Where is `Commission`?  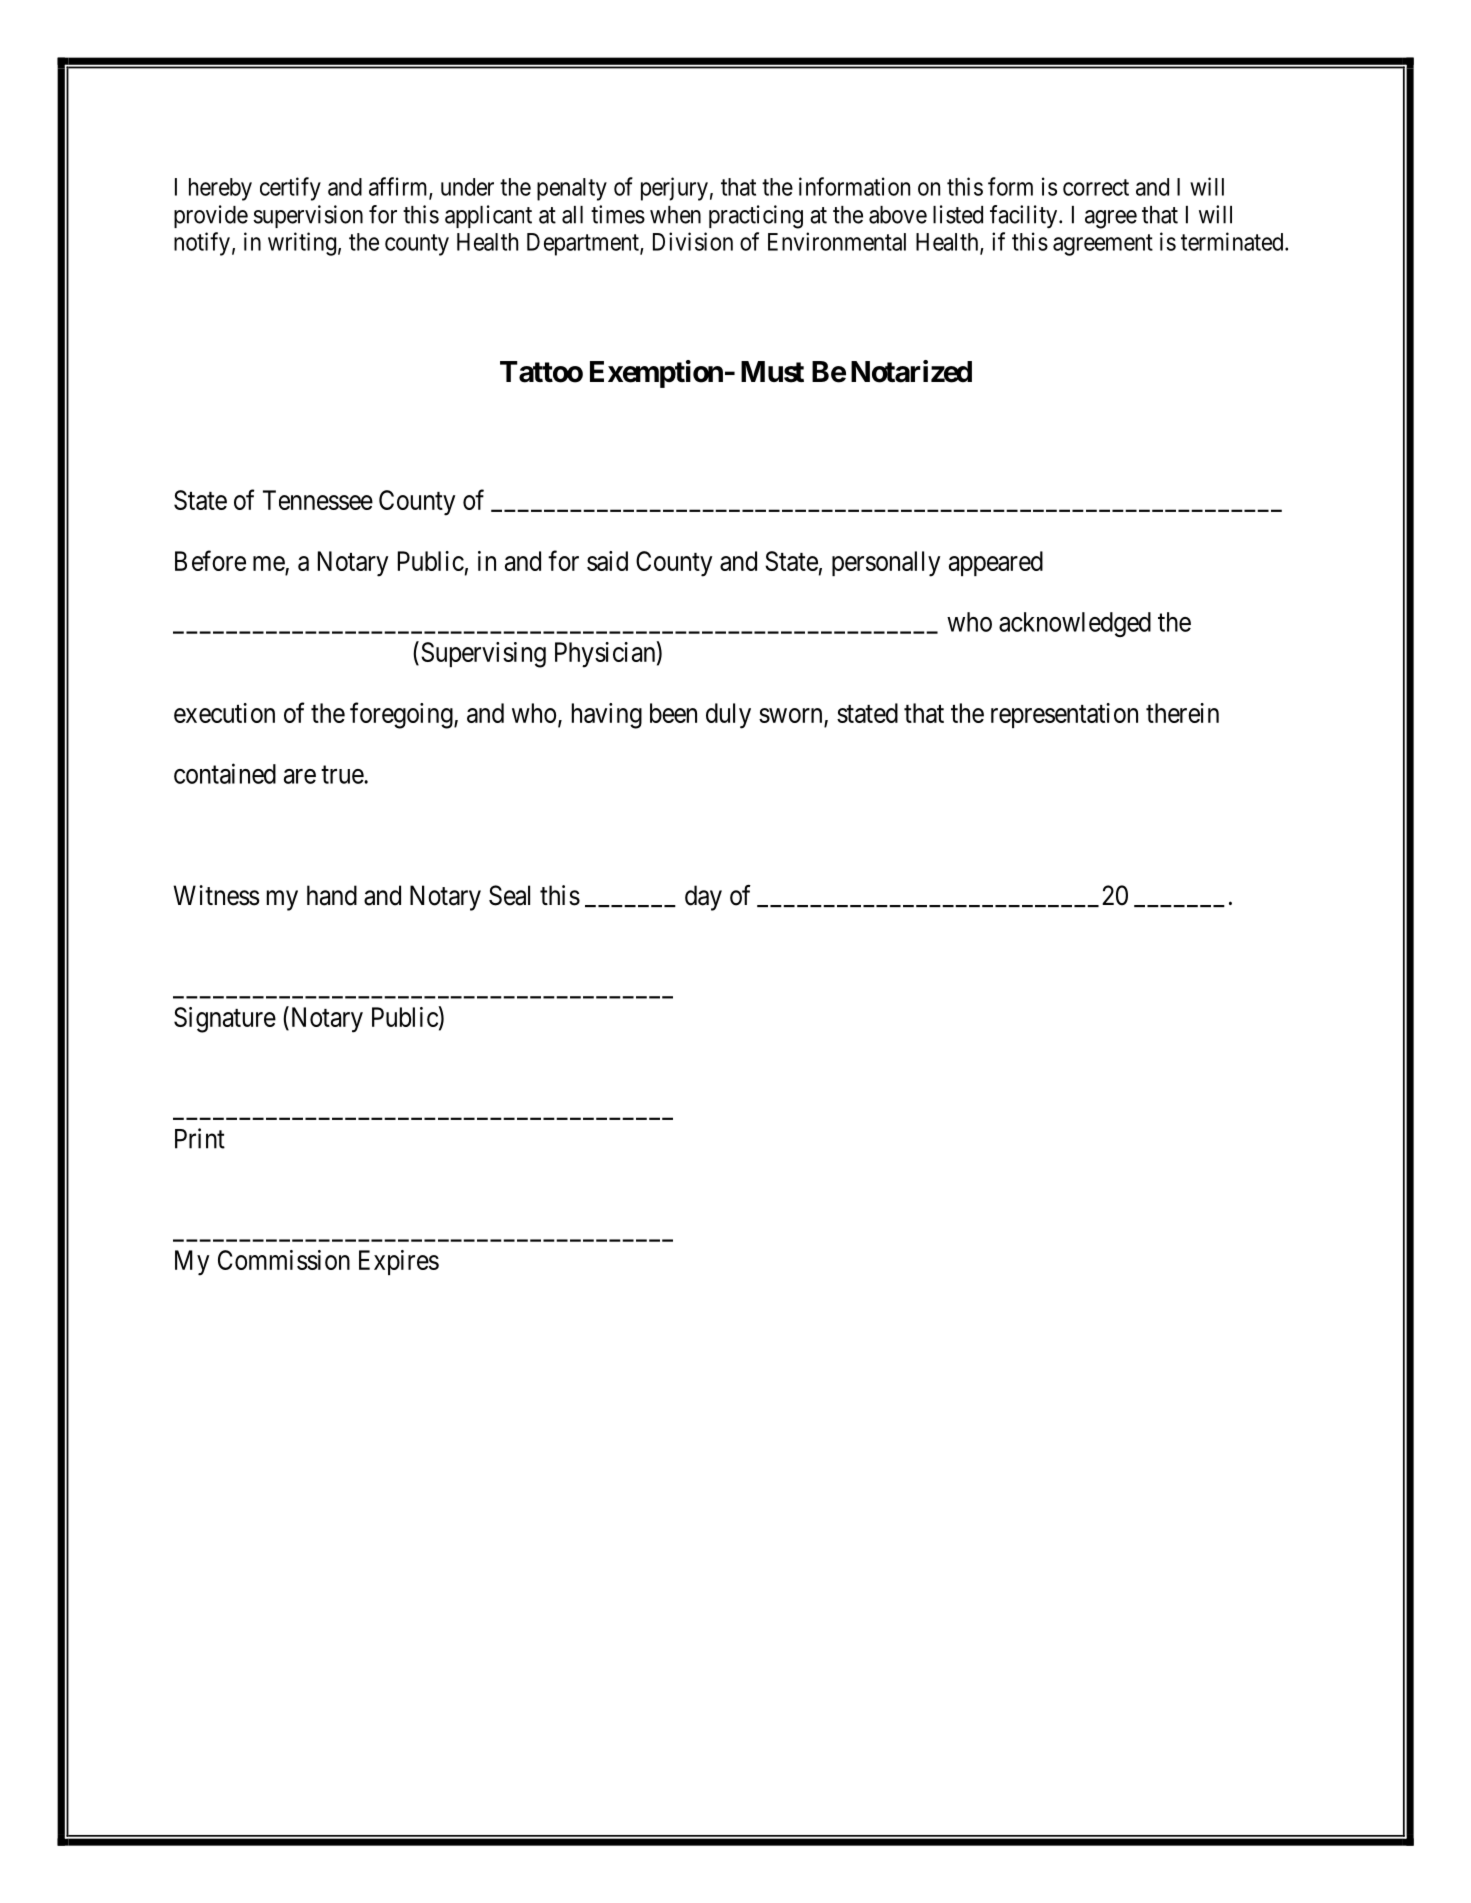 Commission is located at coordinates (284, 1260).
